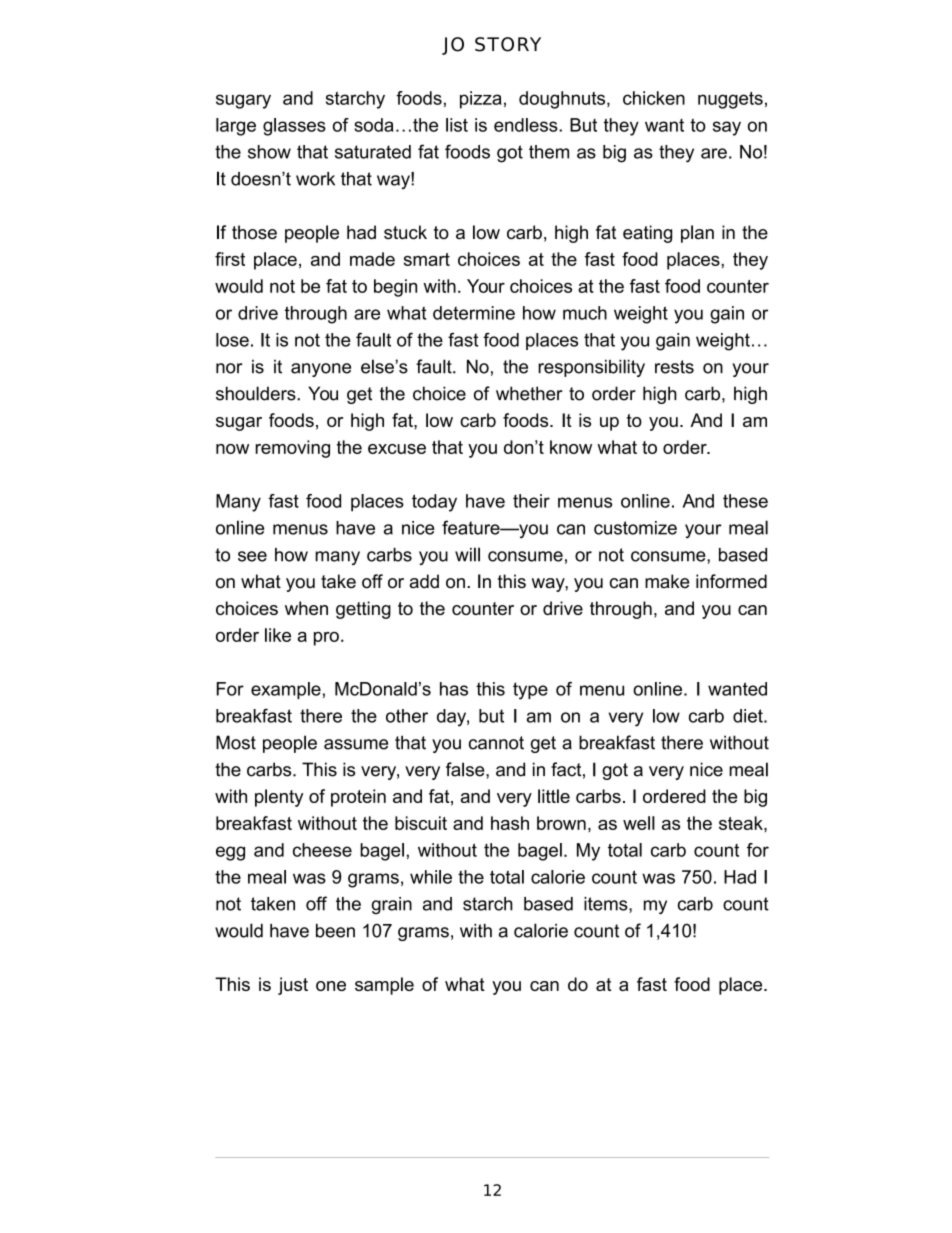 The height and width of the screenshot is (1233, 952). What do you see at coordinates (654, 98) in the screenshot?
I see `chicken` at bounding box center [654, 98].
